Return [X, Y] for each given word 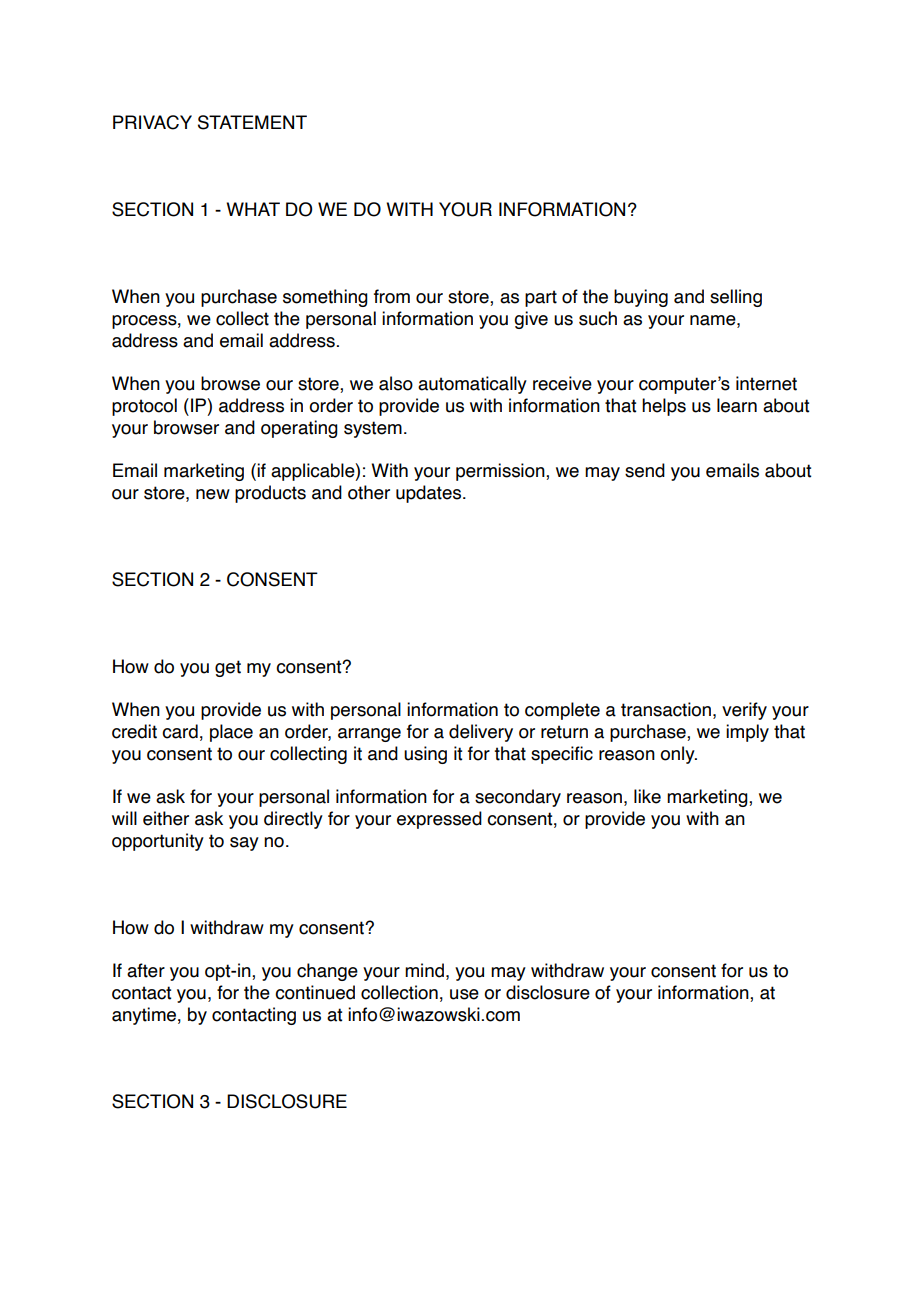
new [213, 494]
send [645, 470]
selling [736, 298]
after [146, 970]
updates [430, 494]
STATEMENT [252, 122]
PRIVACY [152, 122]
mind [424, 970]
